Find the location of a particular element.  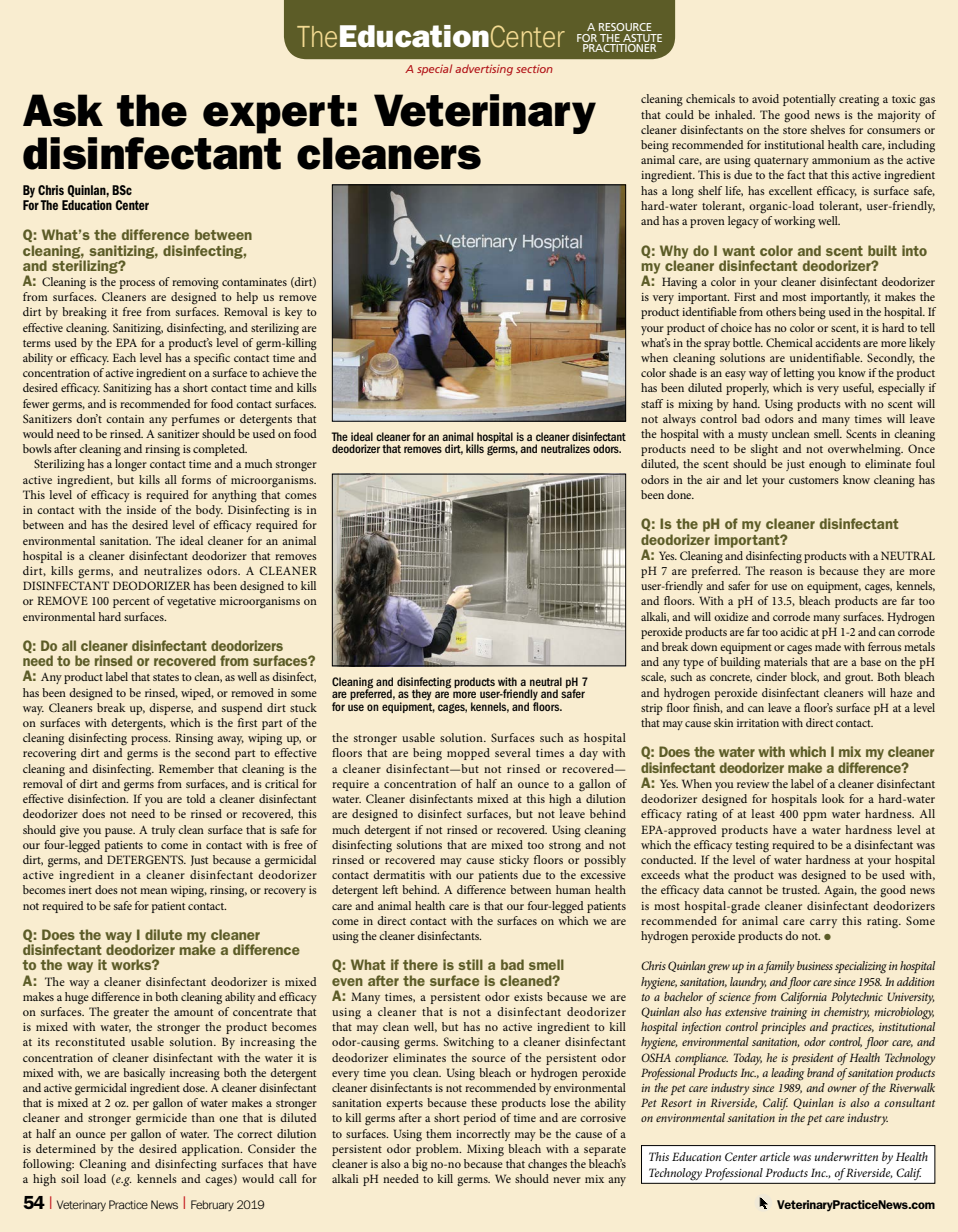

mopped is located at coordinates (468, 754).
